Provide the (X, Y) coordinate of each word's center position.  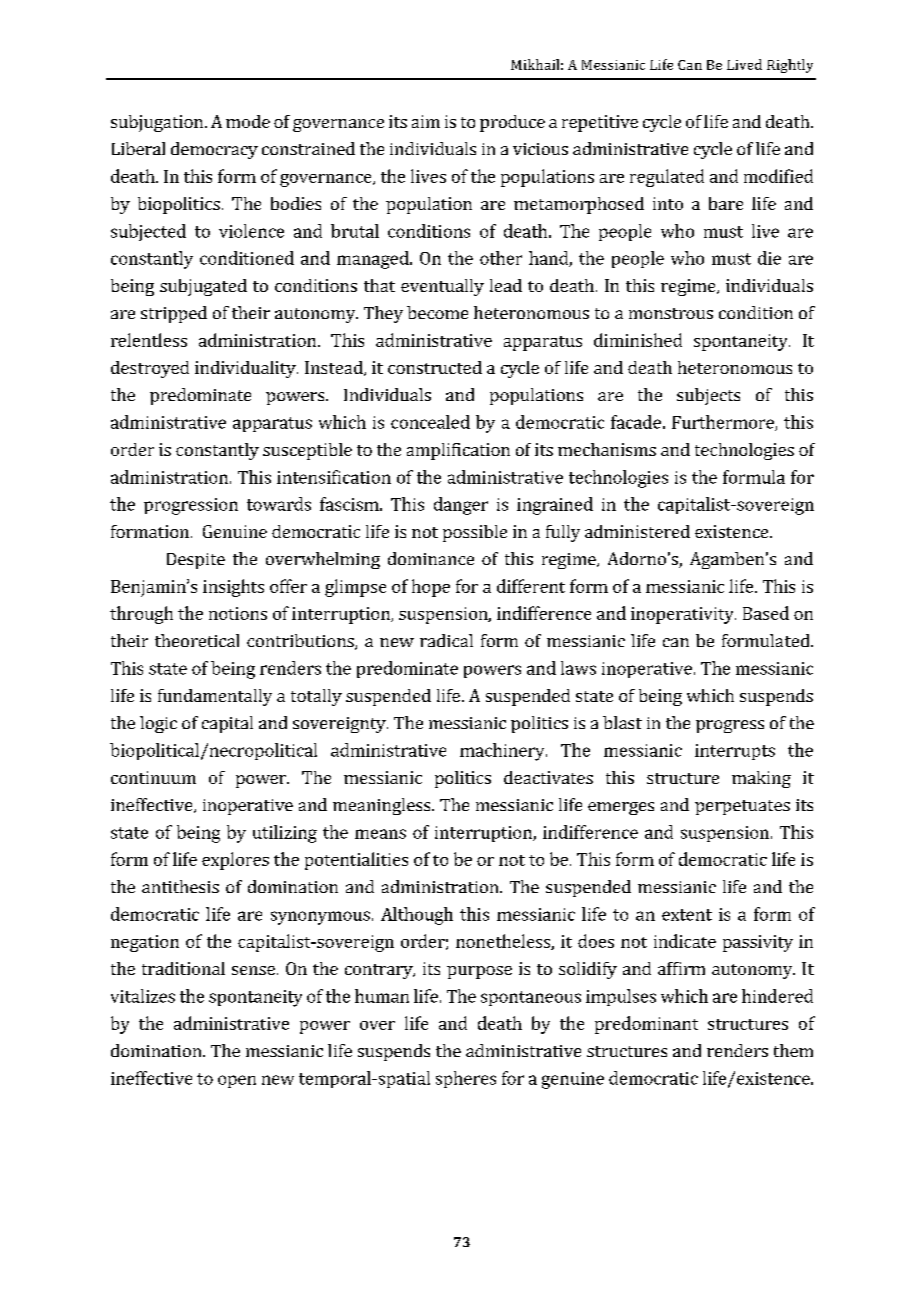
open (237, 1081)
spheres (466, 1079)
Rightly (790, 66)
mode (248, 121)
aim (426, 121)
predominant (646, 1025)
